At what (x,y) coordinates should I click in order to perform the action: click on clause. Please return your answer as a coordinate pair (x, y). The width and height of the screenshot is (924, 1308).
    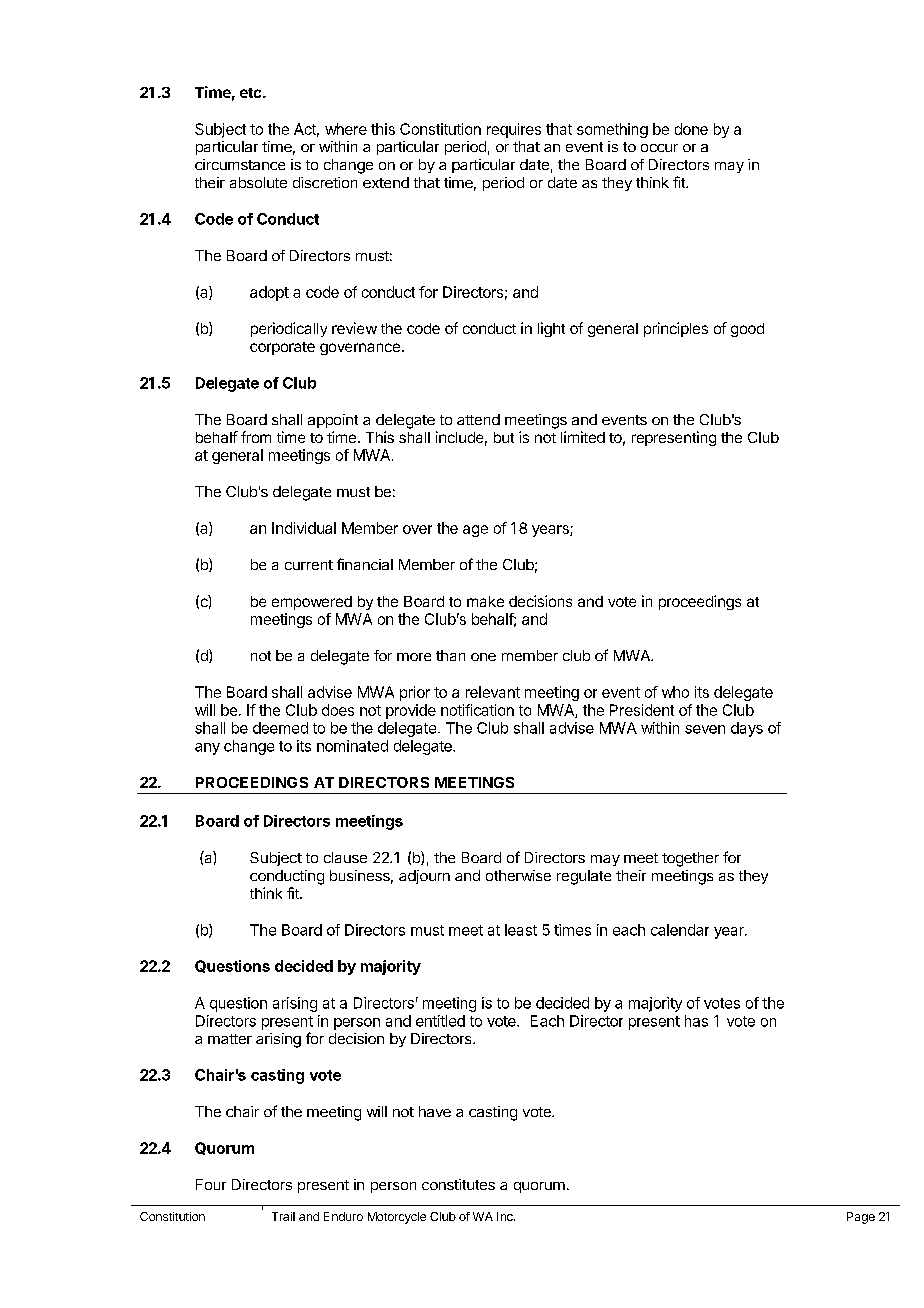
    Looking at the image, I should click on (345, 857).
